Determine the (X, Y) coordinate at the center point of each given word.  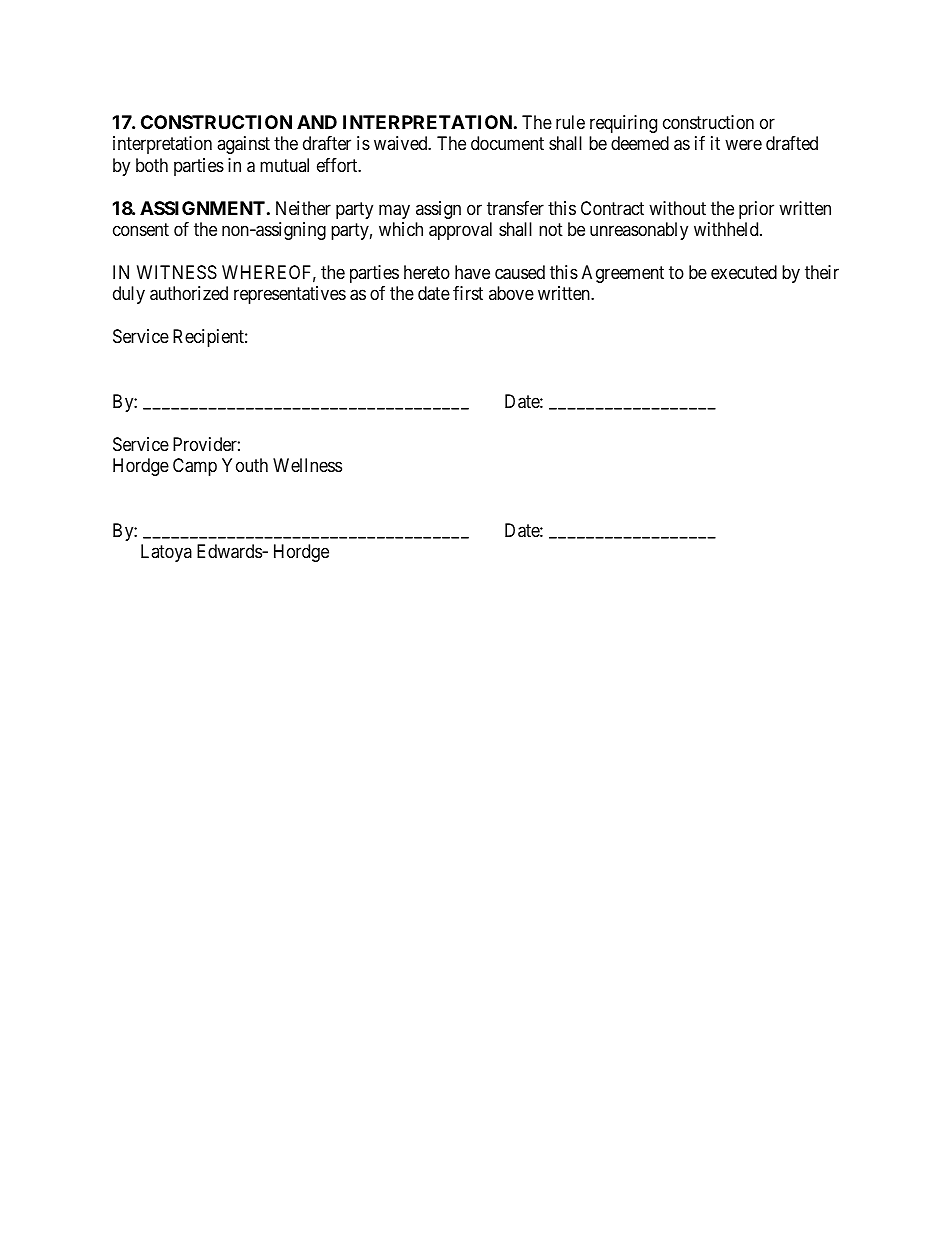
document (507, 143)
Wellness (307, 465)
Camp (195, 467)
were (743, 145)
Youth (245, 465)
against (243, 145)
